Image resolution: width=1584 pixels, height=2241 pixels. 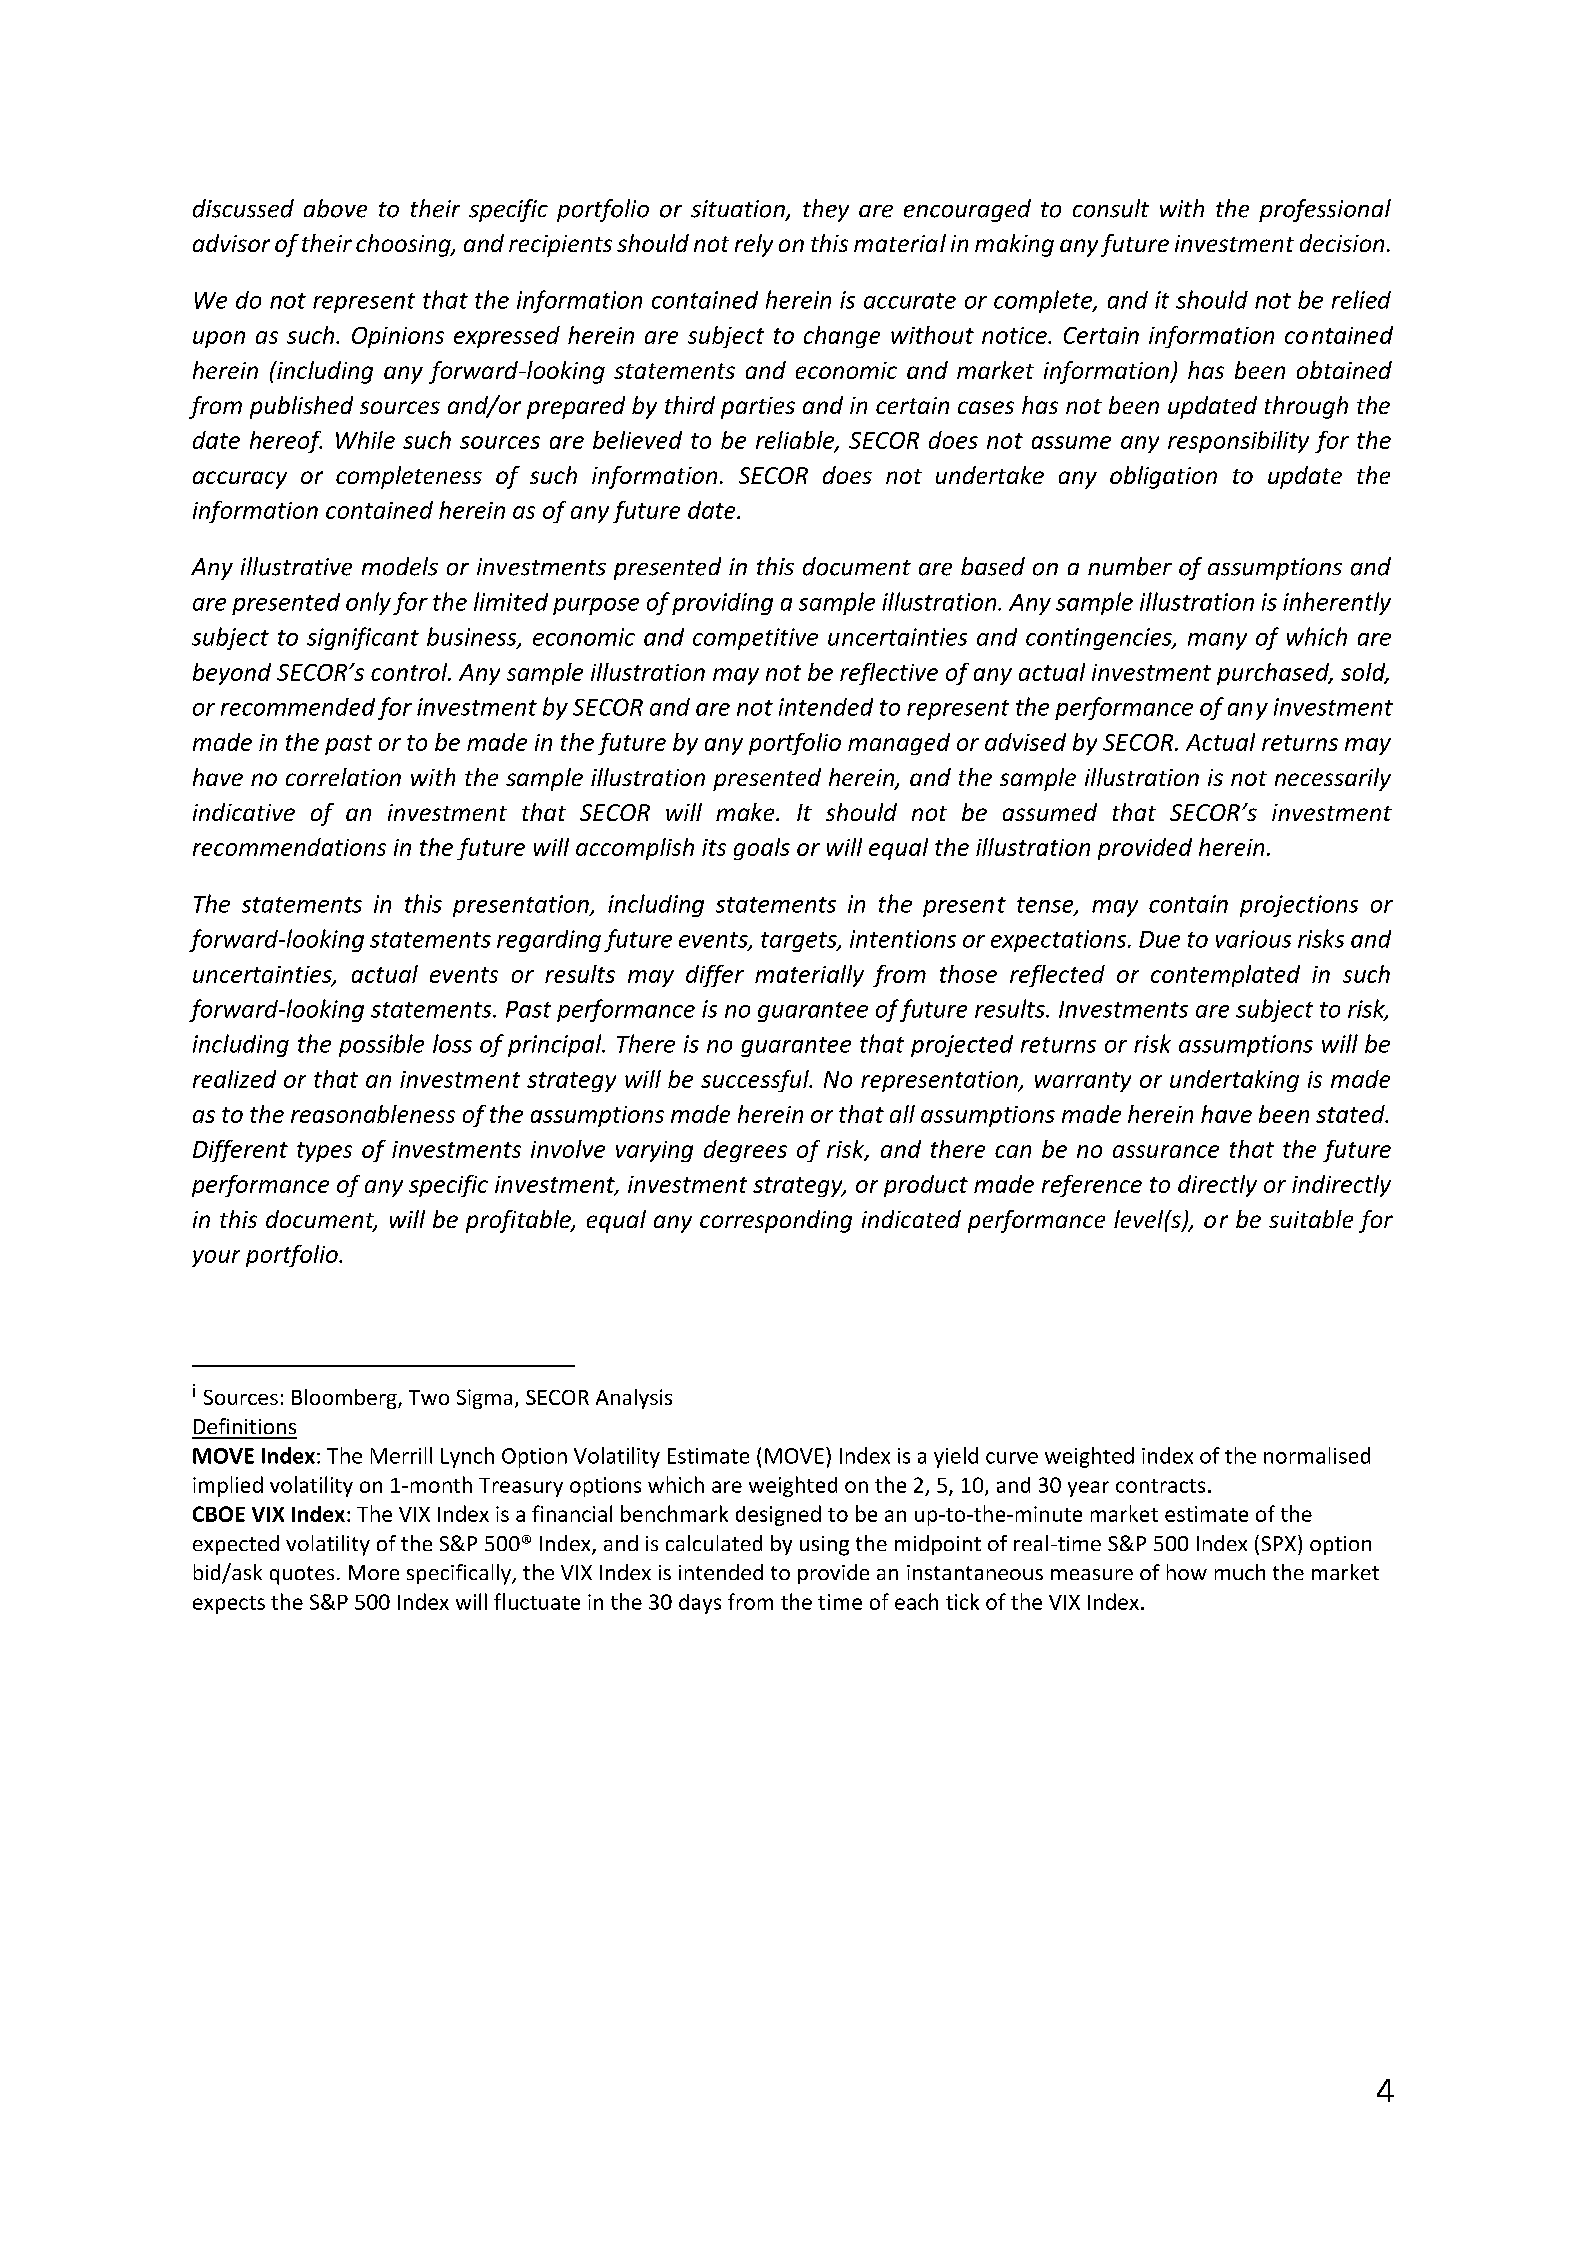 I want to click on using, so click(x=824, y=1546).
